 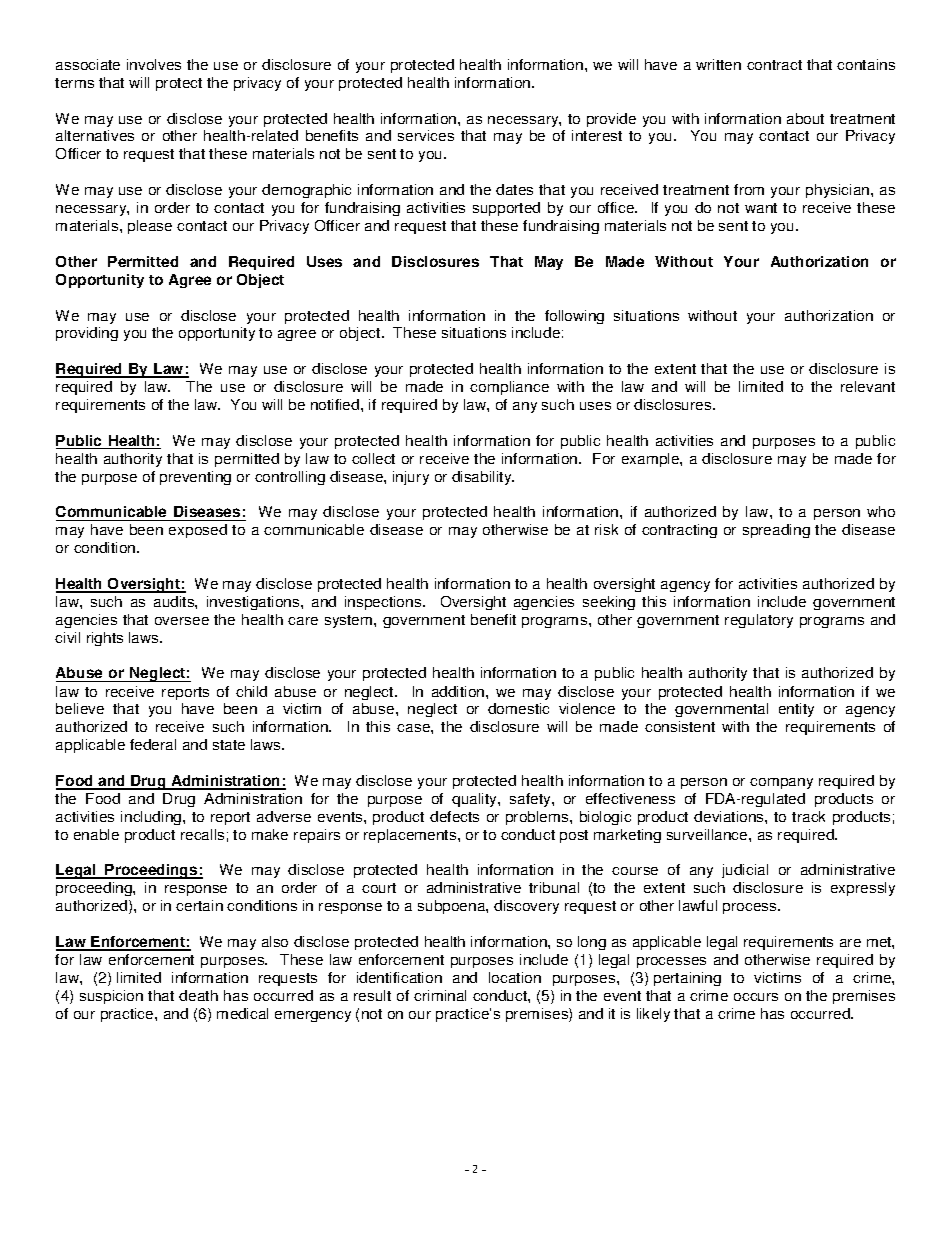 I want to click on compliance, so click(x=509, y=388).
